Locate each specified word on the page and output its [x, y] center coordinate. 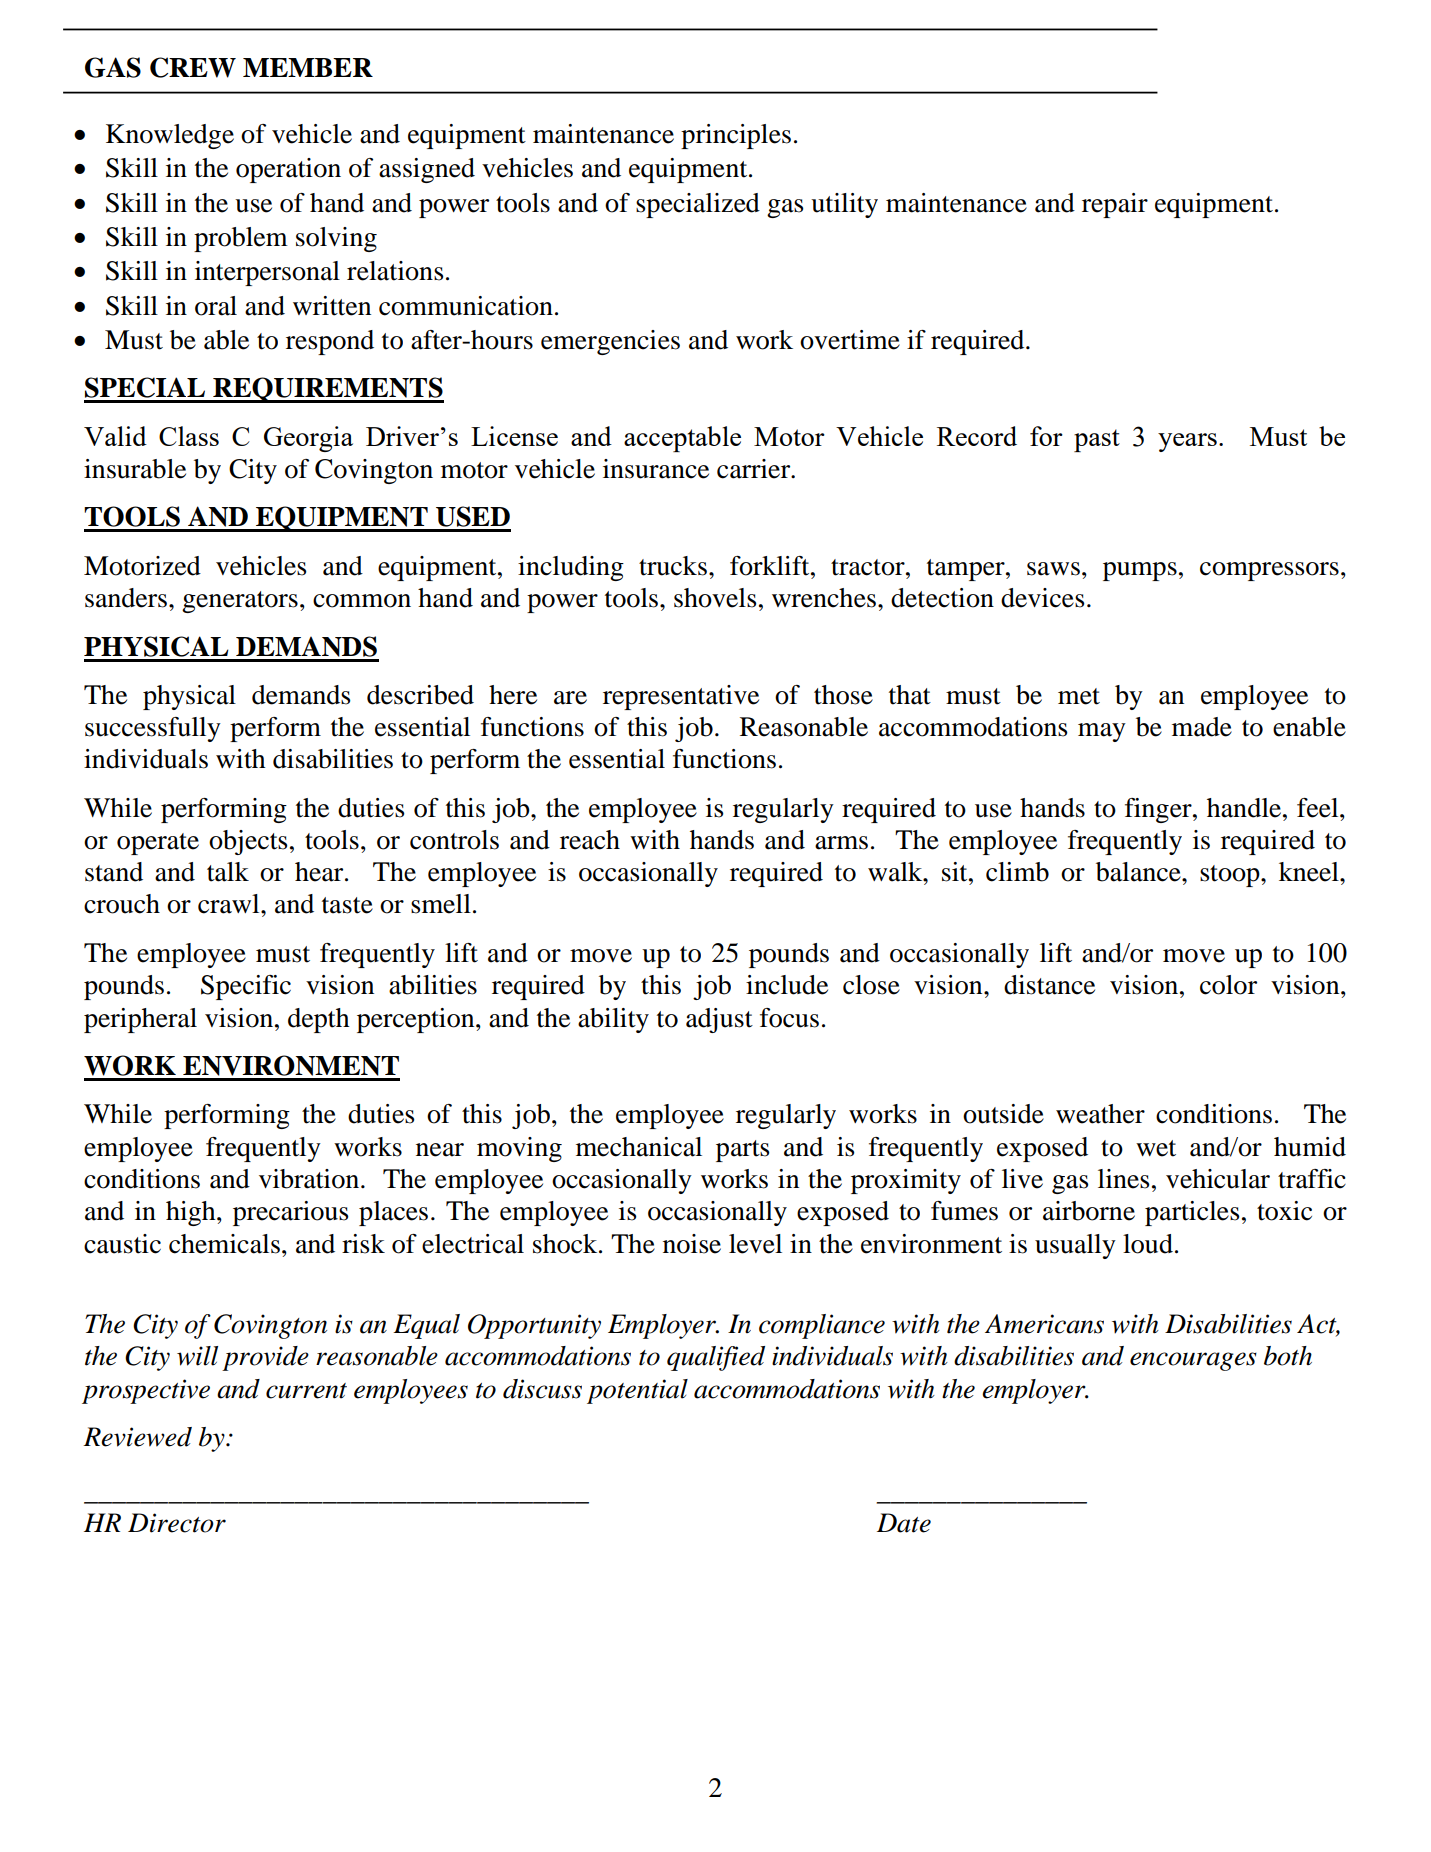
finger [1159, 810]
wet [1156, 1148]
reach [590, 840]
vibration [310, 1179]
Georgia [308, 439]
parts [743, 1151]
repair [1115, 205]
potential [637, 1391]
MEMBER [308, 67]
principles [736, 136]
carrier [755, 469]
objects [248, 842]
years [1187, 442]
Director [177, 1523]
